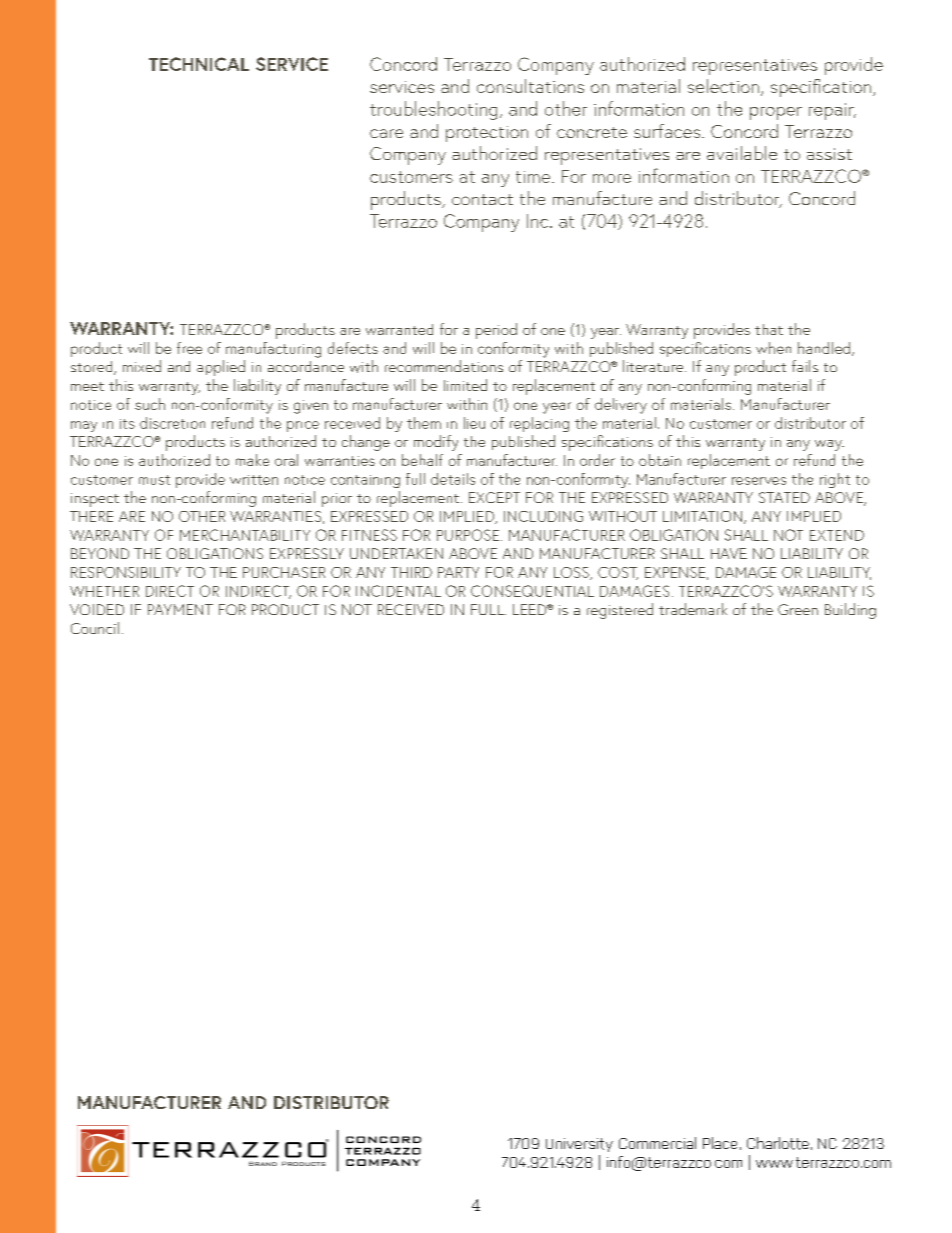 The image size is (952, 1233). I want to click on LEED, so click(531, 609).
